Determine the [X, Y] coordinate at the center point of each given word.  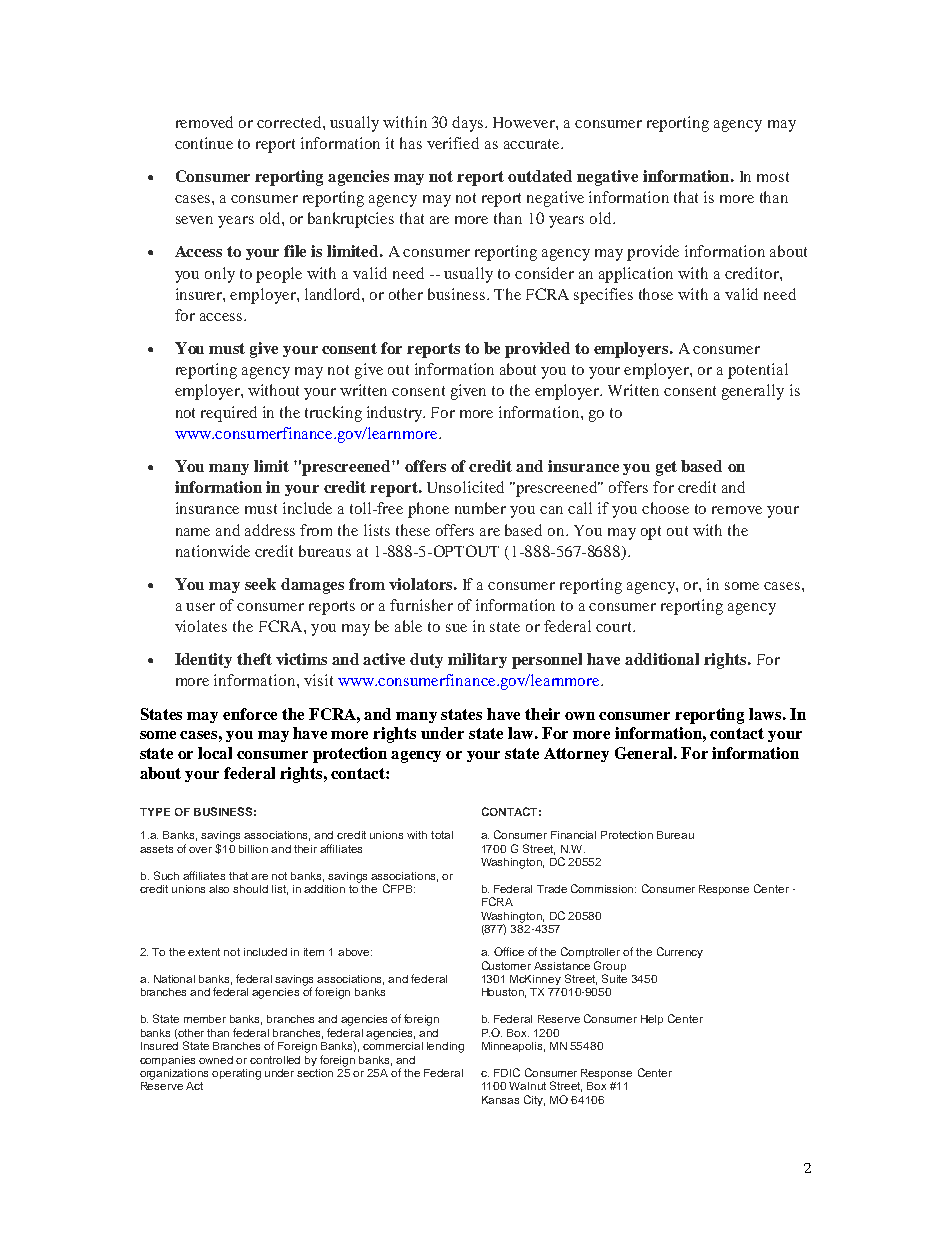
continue [204, 143]
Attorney [576, 755]
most [773, 177]
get [666, 468]
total [442, 835]
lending [445, 1047]
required [229, 414]
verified [453, 143]
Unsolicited [465, 487]
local [215, 753]
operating [236, 1074]
